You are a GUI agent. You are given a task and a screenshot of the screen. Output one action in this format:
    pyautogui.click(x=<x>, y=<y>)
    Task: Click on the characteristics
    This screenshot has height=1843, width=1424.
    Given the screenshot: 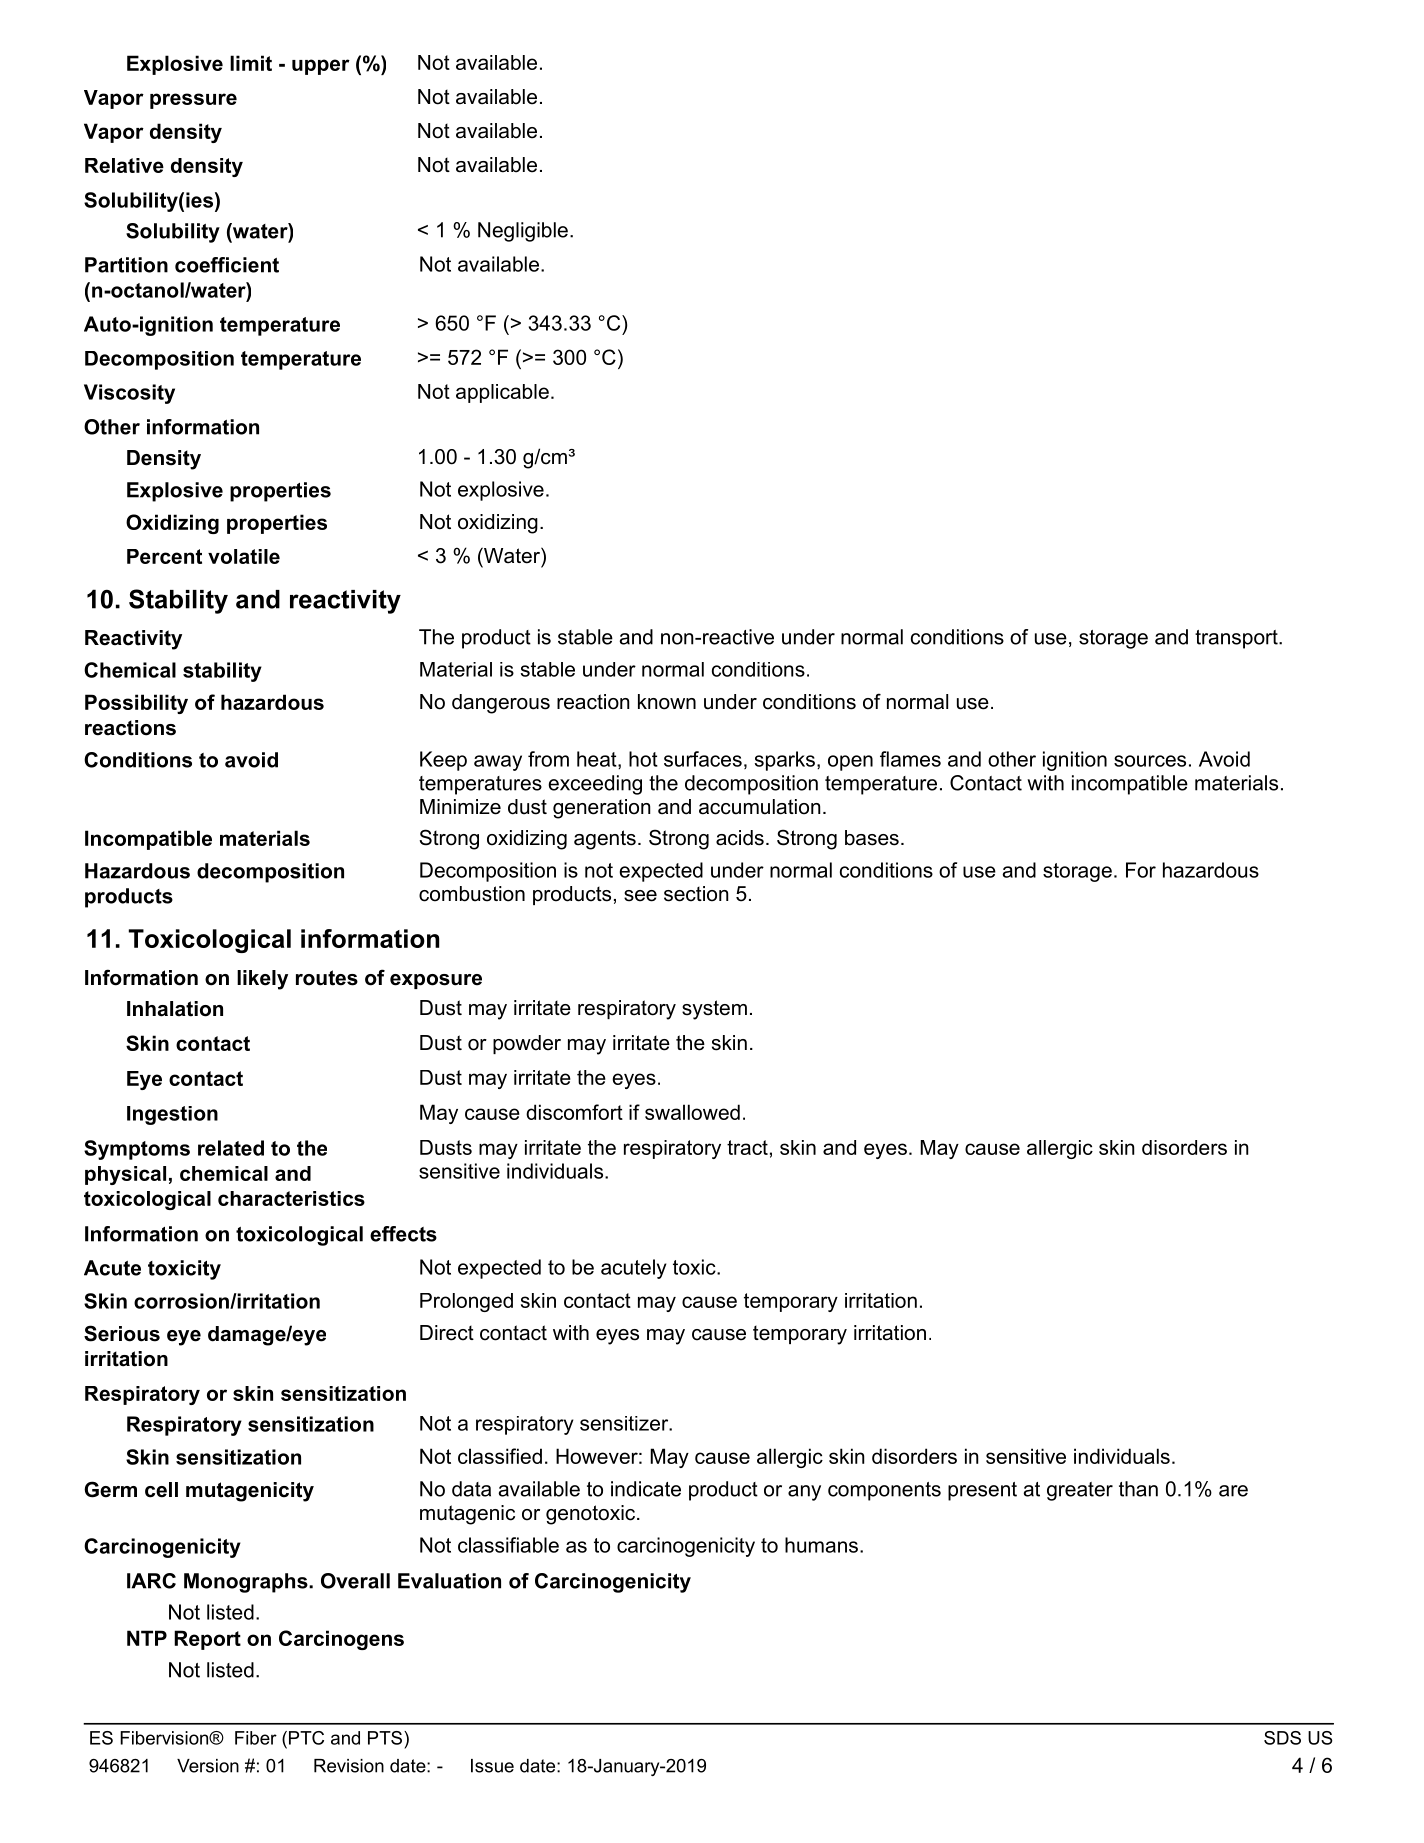 What is the action you would take?
    pyautogui.click(x=291, y=1198)
